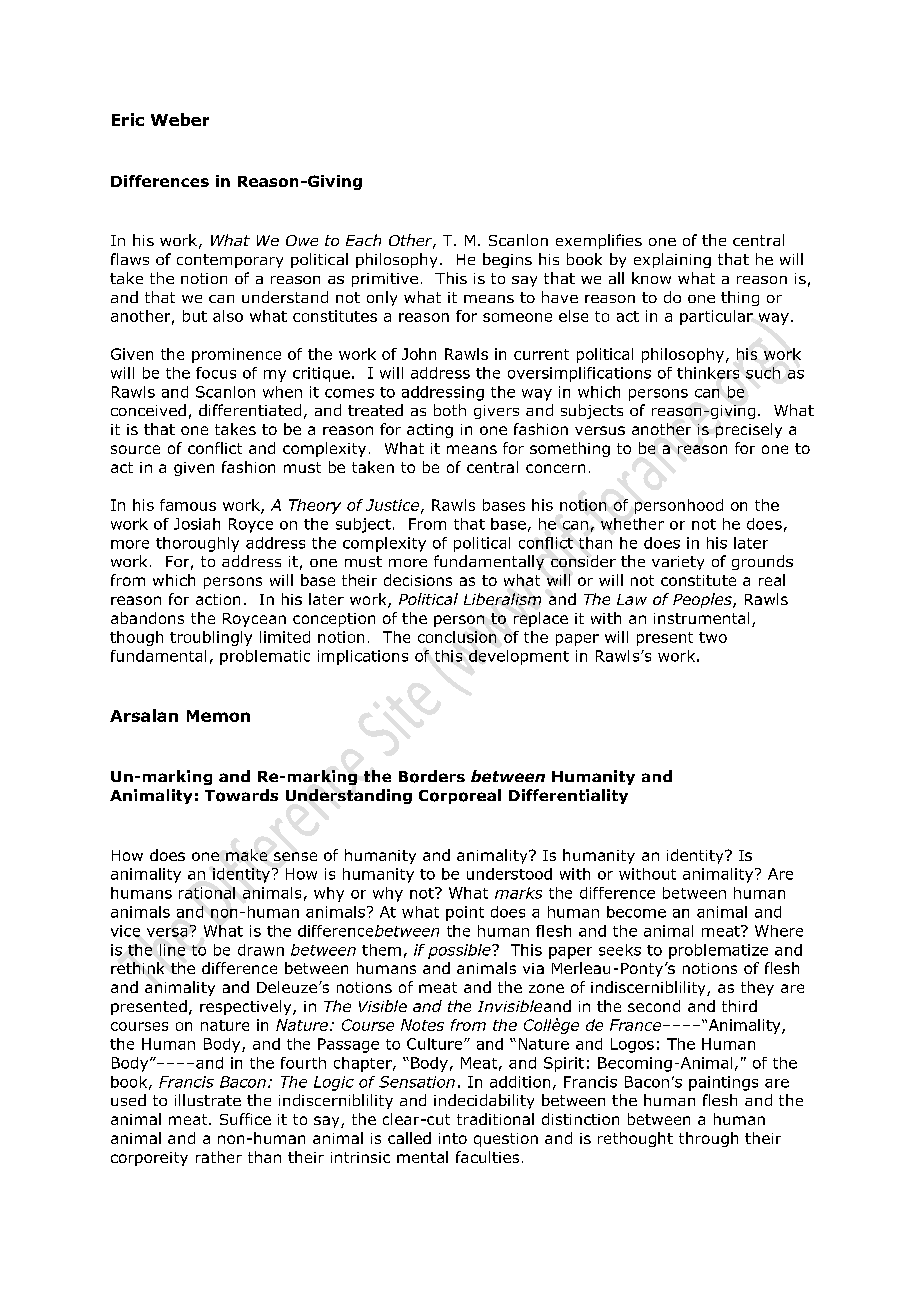  What do you see at coordinates (713, 637) in the document?
I see `two` at bounding box center [713, 637].
